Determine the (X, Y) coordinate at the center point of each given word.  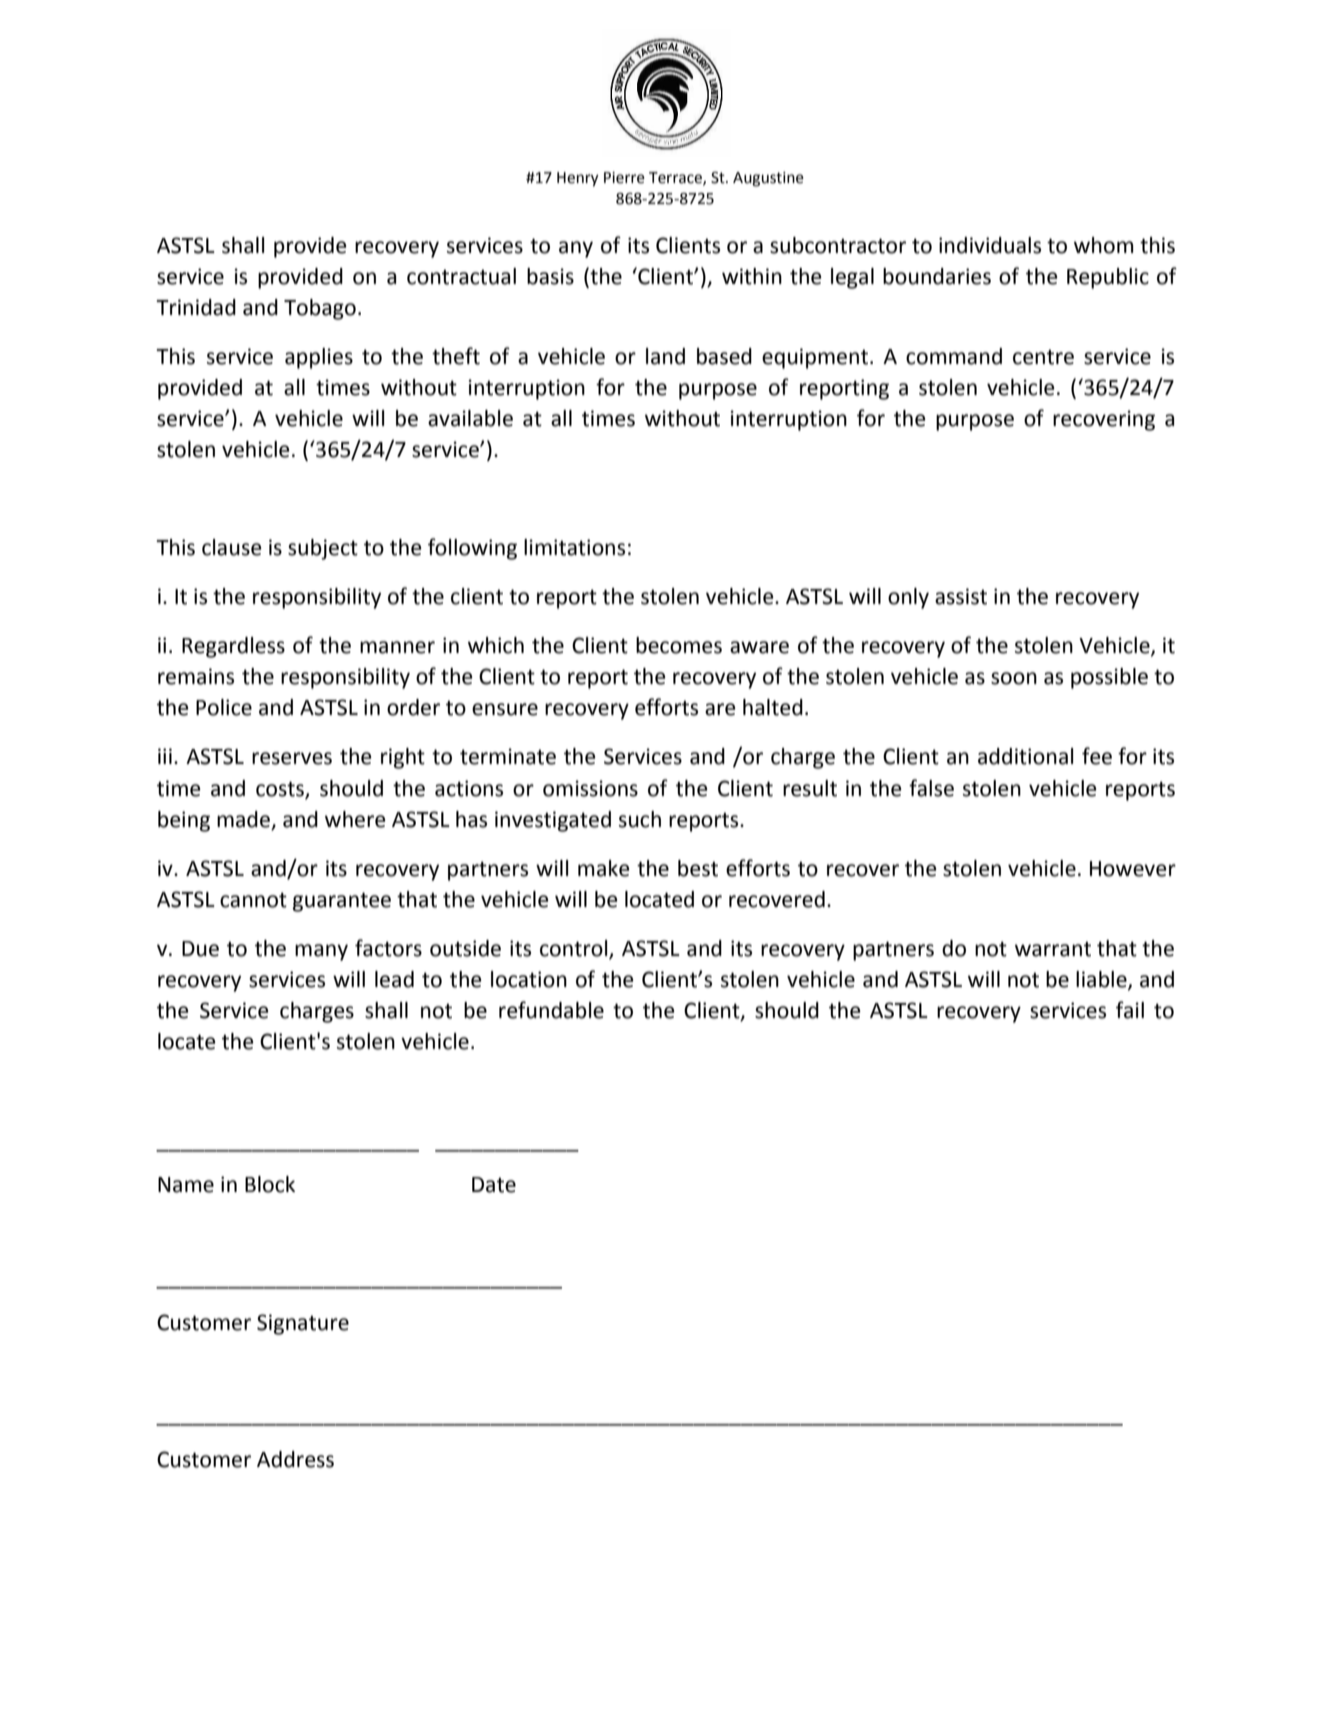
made (243, 819)
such (640, 819)
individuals (990, 245)
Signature (303, 1324)
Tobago (320, 309)
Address (295, 1459)
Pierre (624, 178)
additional (1025, 756)
